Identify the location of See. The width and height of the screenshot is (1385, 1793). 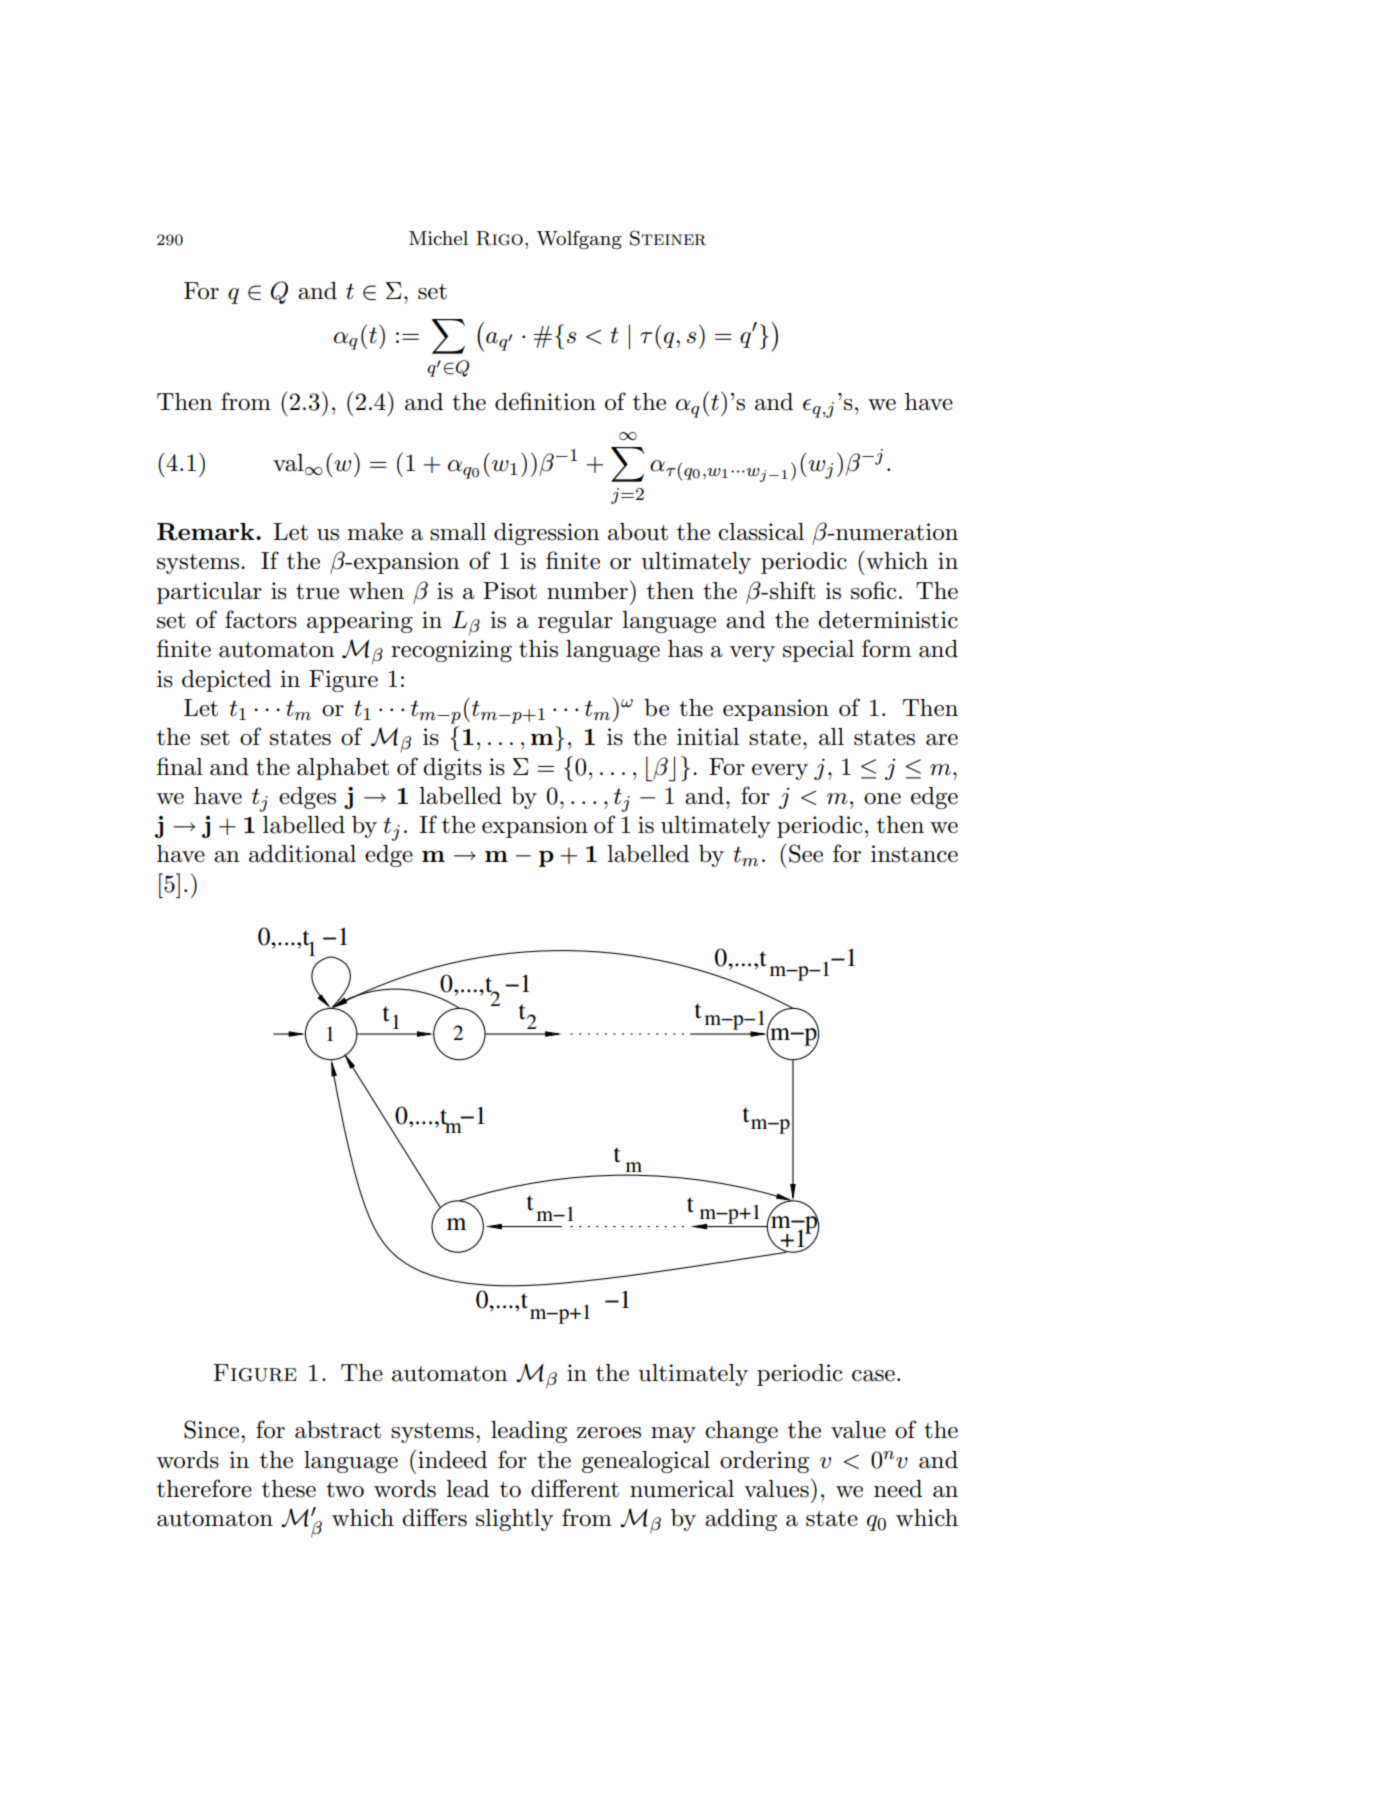
(806, 853).
